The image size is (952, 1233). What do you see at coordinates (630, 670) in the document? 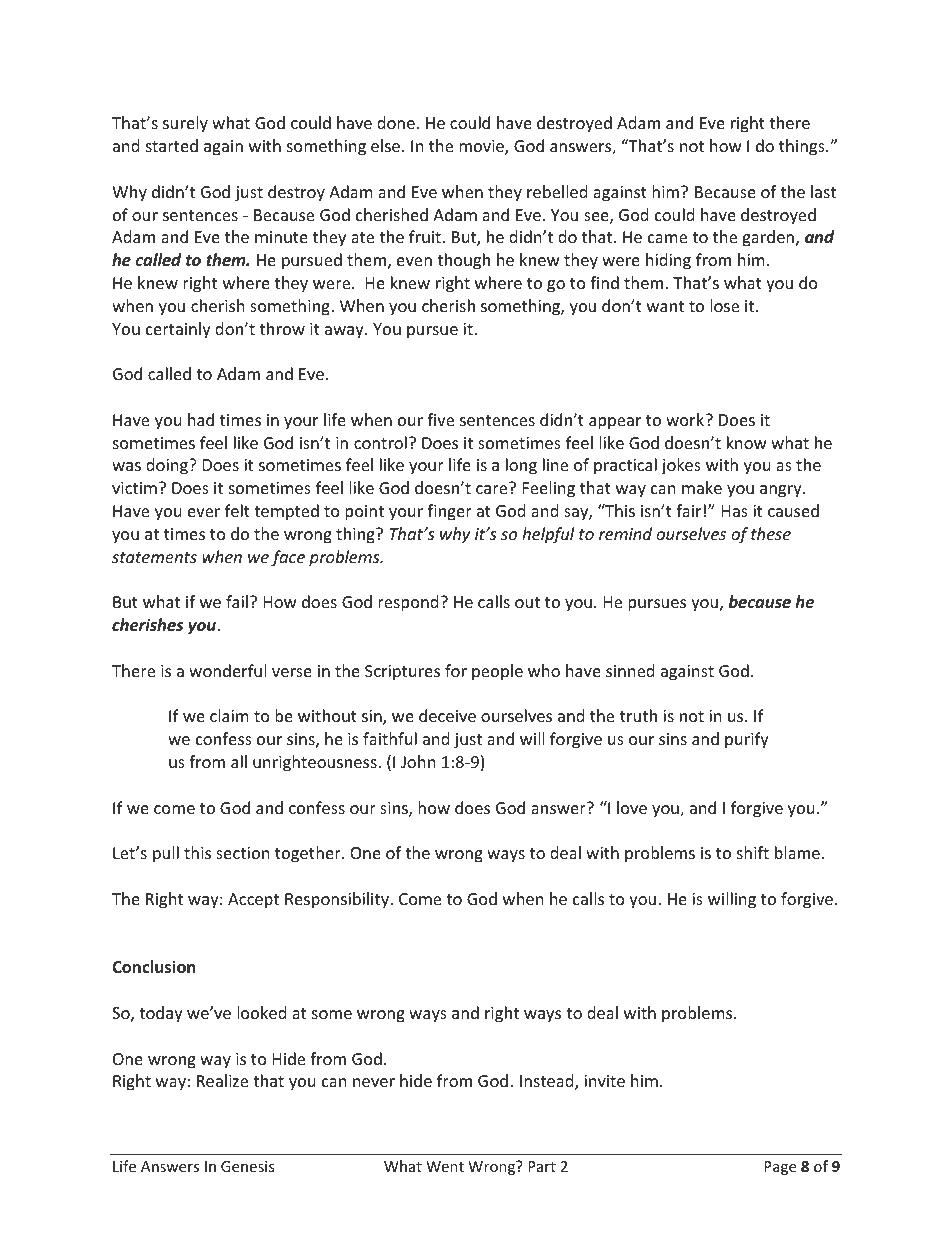
I see `sinned` at bounding box center [630, 670].
